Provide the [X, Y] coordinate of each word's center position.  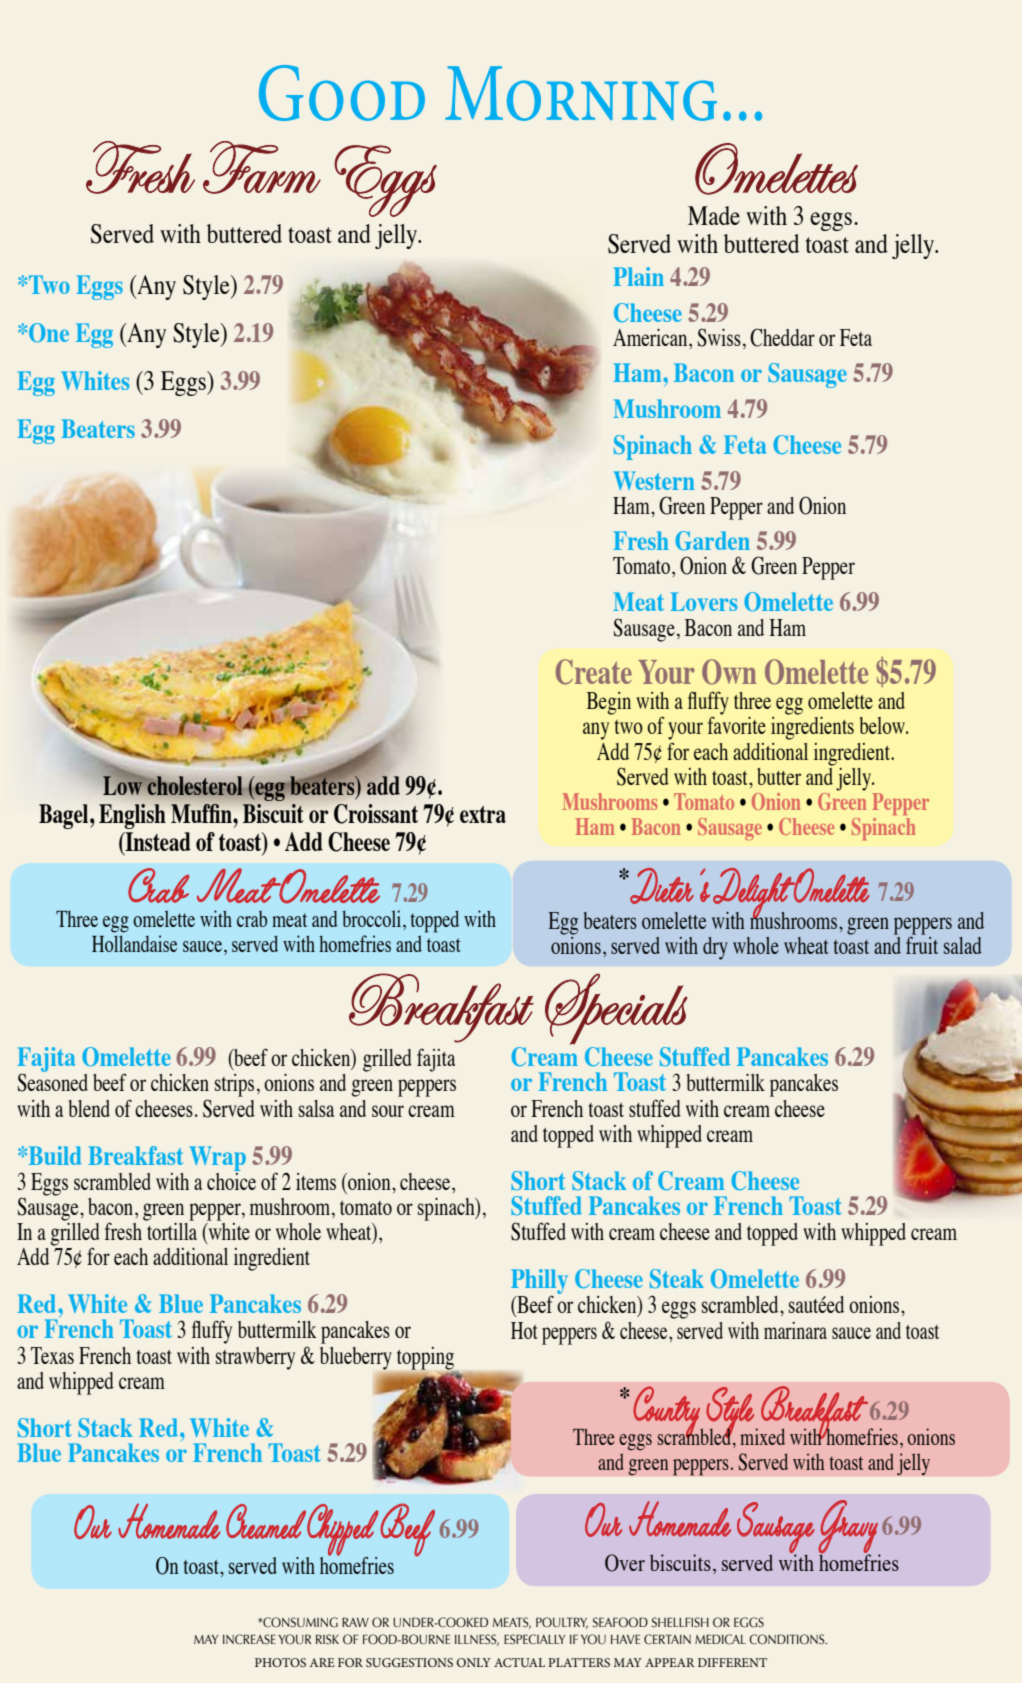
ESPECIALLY [534, 1639]
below [883, 725]
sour [388, 1111]
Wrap [218, 1158]
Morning [581, 93]
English [132, 816]
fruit [922, 945]
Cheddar [782, 337]
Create [594, 672]
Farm [262, 167]
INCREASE [249, 1639]
